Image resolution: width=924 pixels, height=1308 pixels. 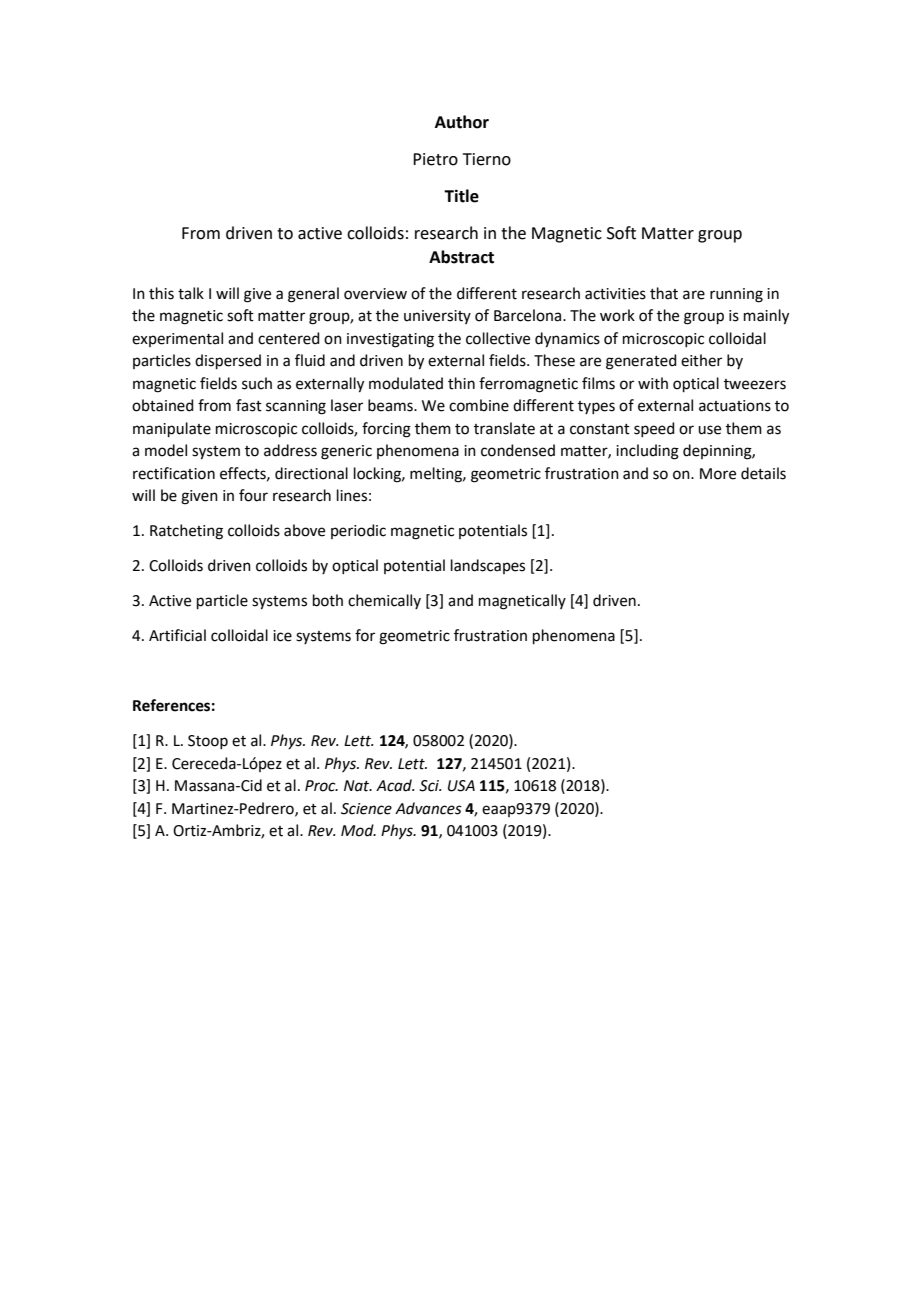 I want to click on Pietro, so click(x=435, y=159).
